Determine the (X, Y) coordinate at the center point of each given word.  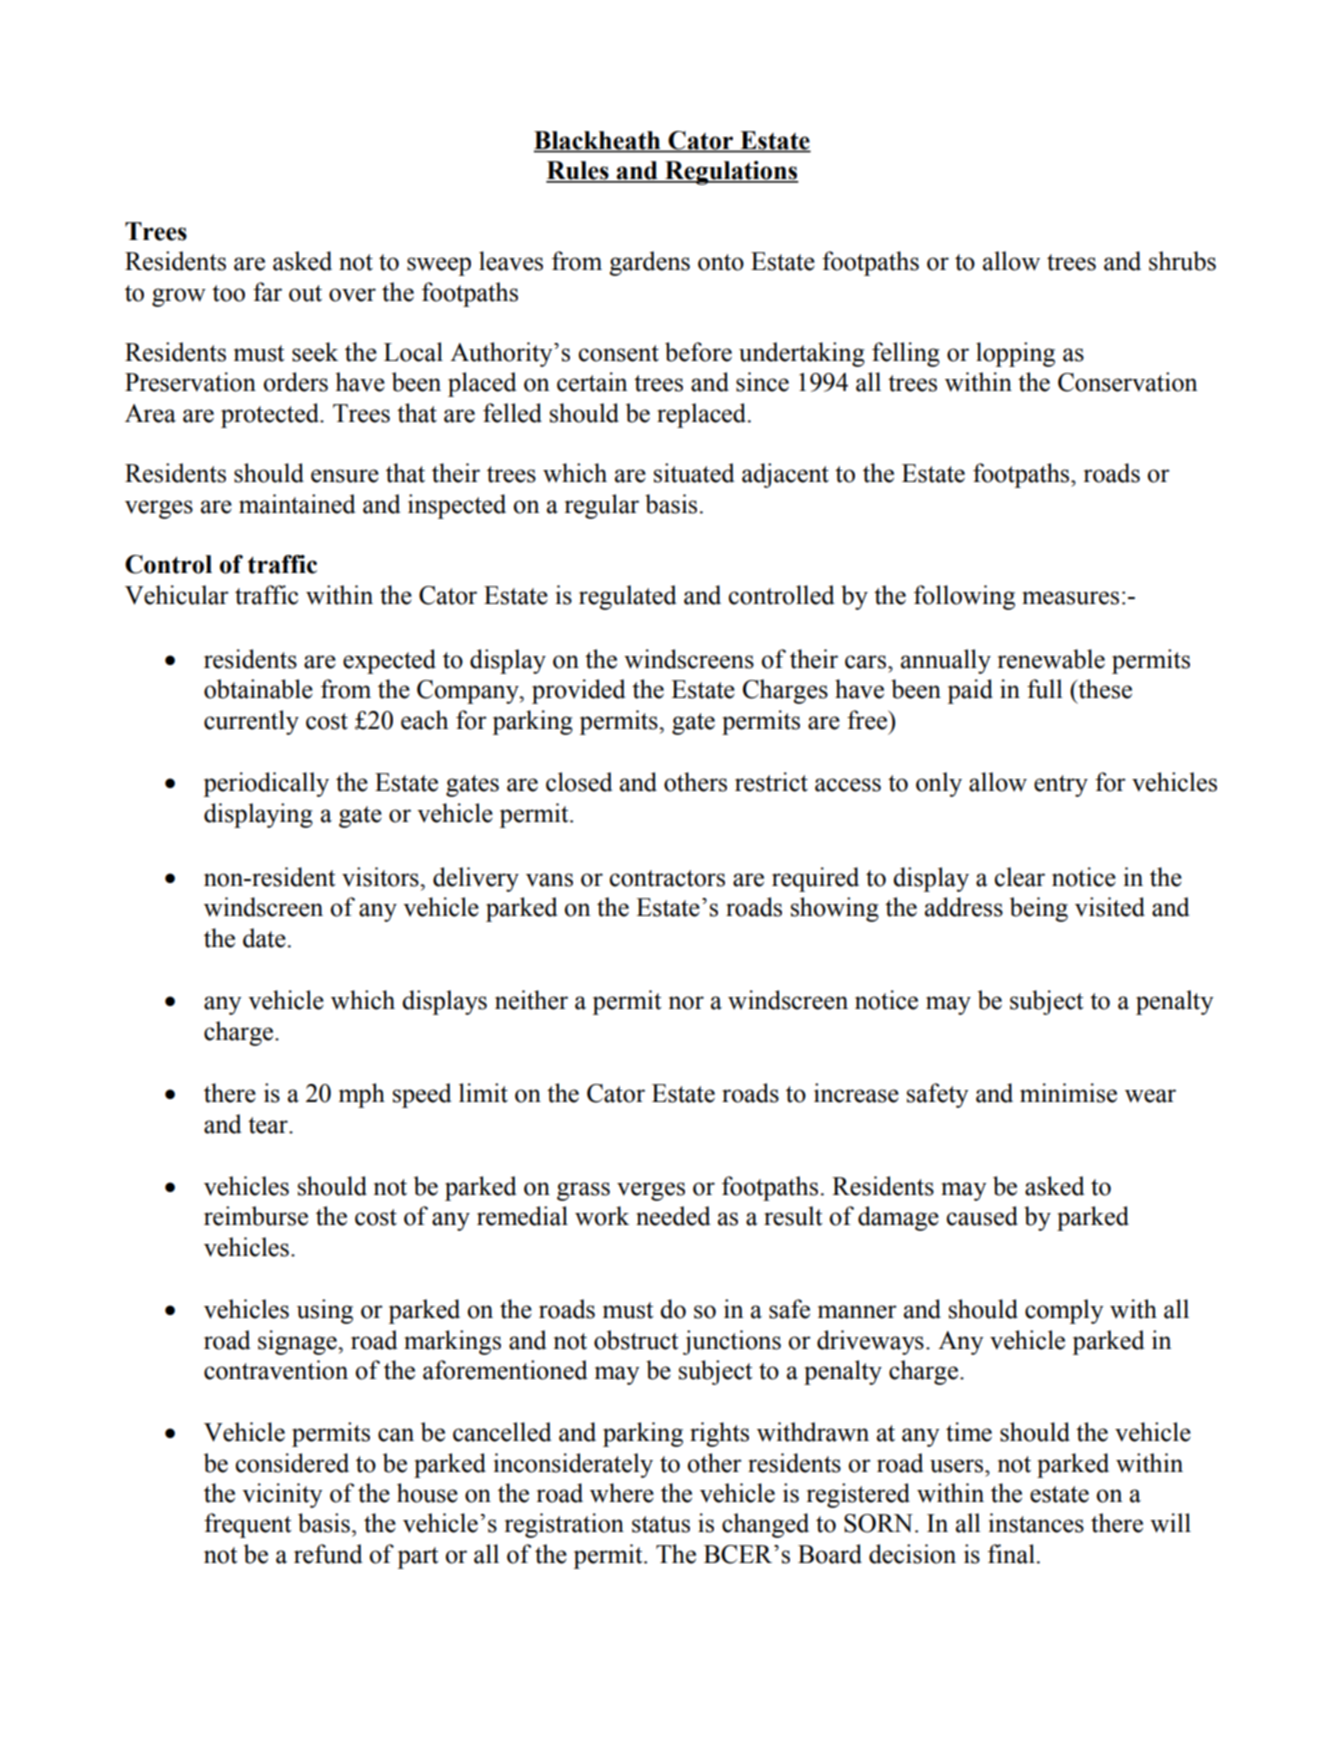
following (964, 597)
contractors (667, 878)
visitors (381, 877)
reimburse (256, 1216)
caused (982, 1216)
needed (673, 1216)
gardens (649, 263)
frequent (248, 1525)
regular (602, 506)
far (267, 292)
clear (1019, 877)
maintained (297, 504)
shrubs (1182, 261)
